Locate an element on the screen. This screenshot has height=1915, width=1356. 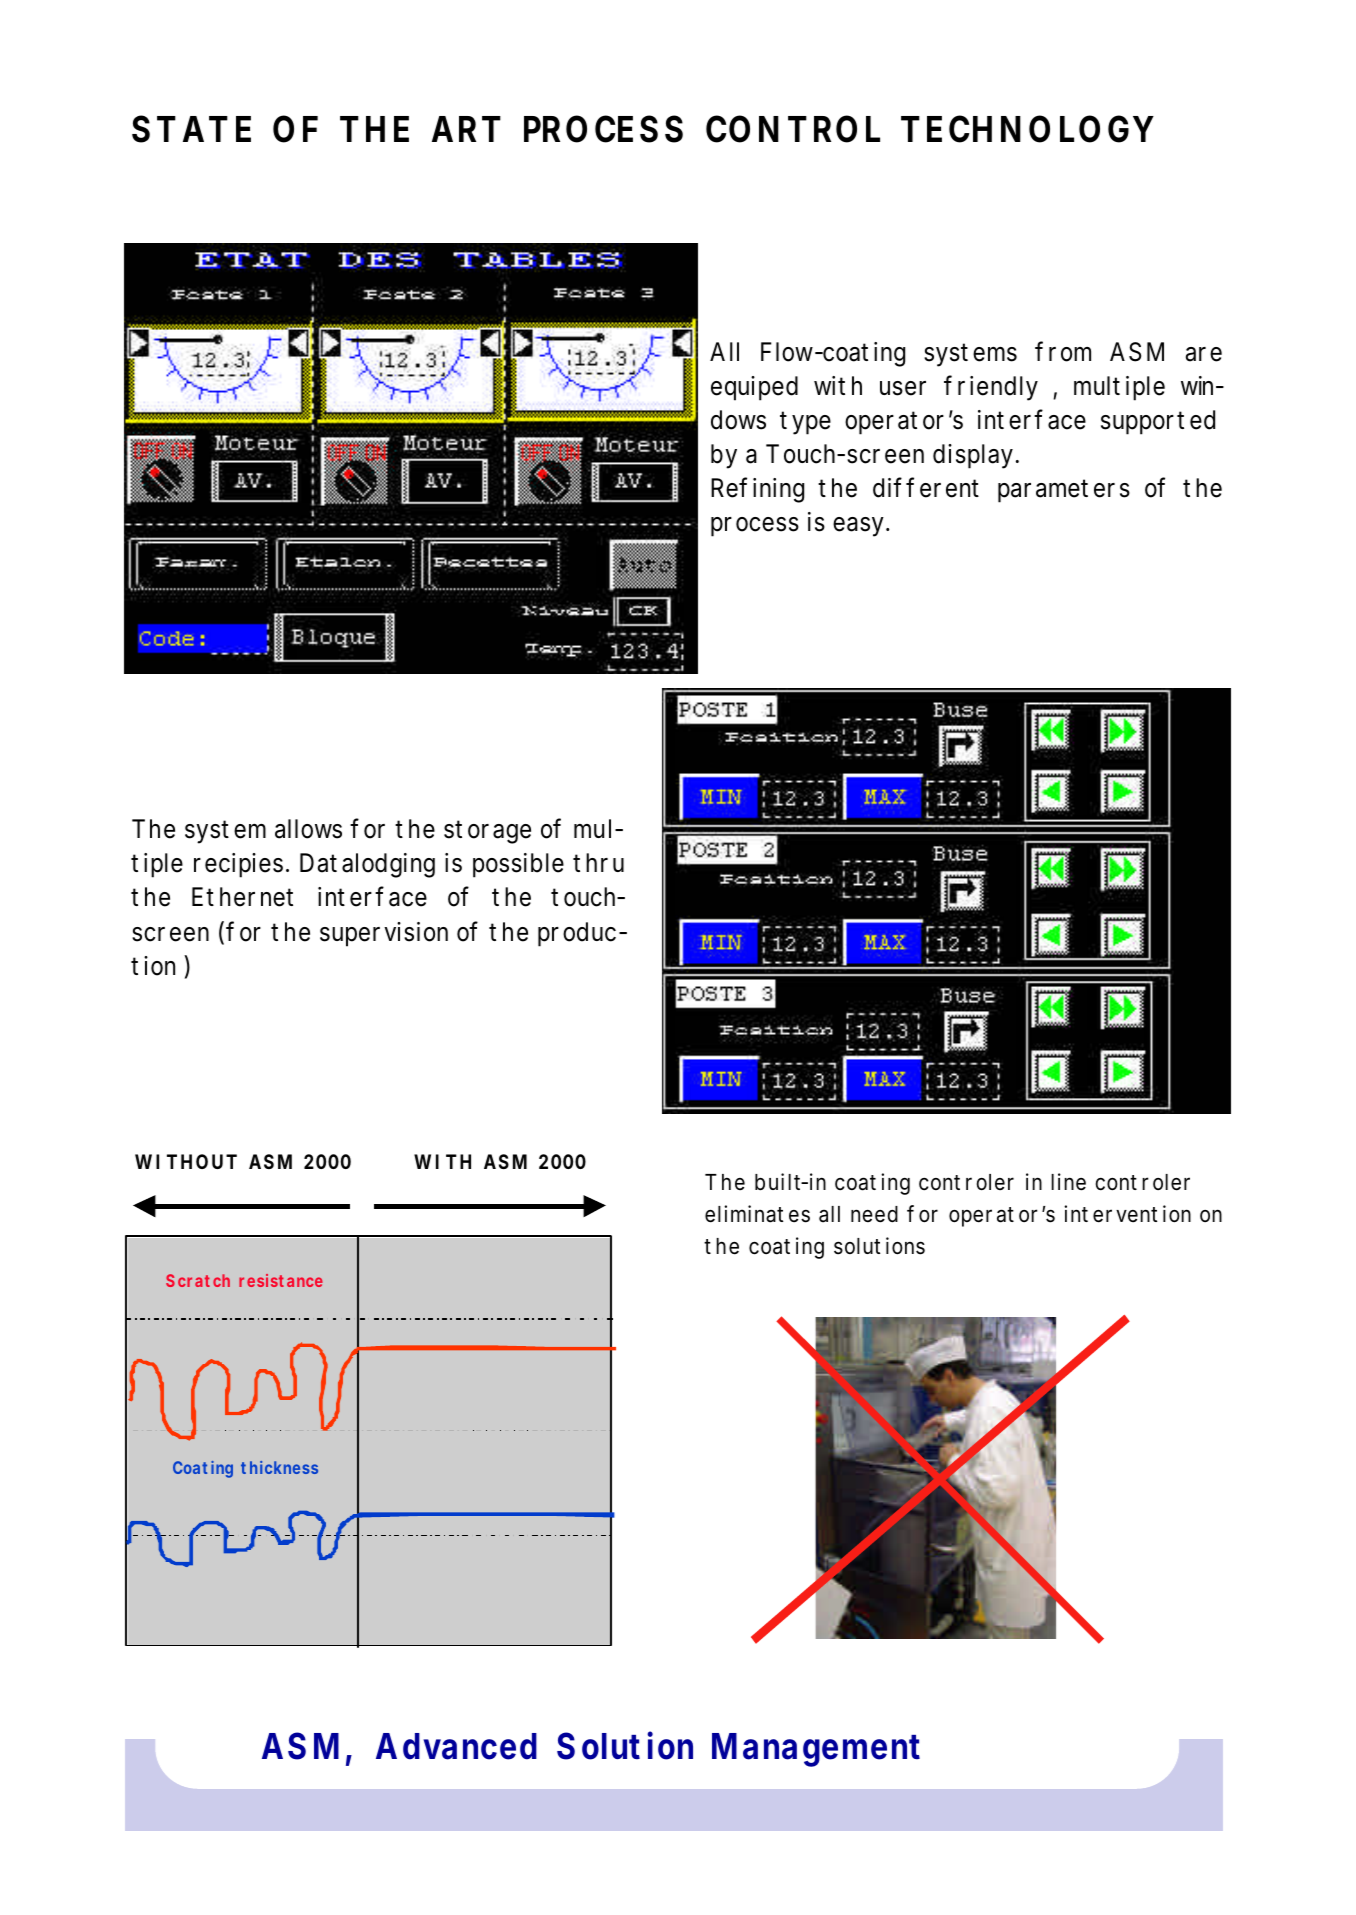
thru is located at coordinates (598, 862).
